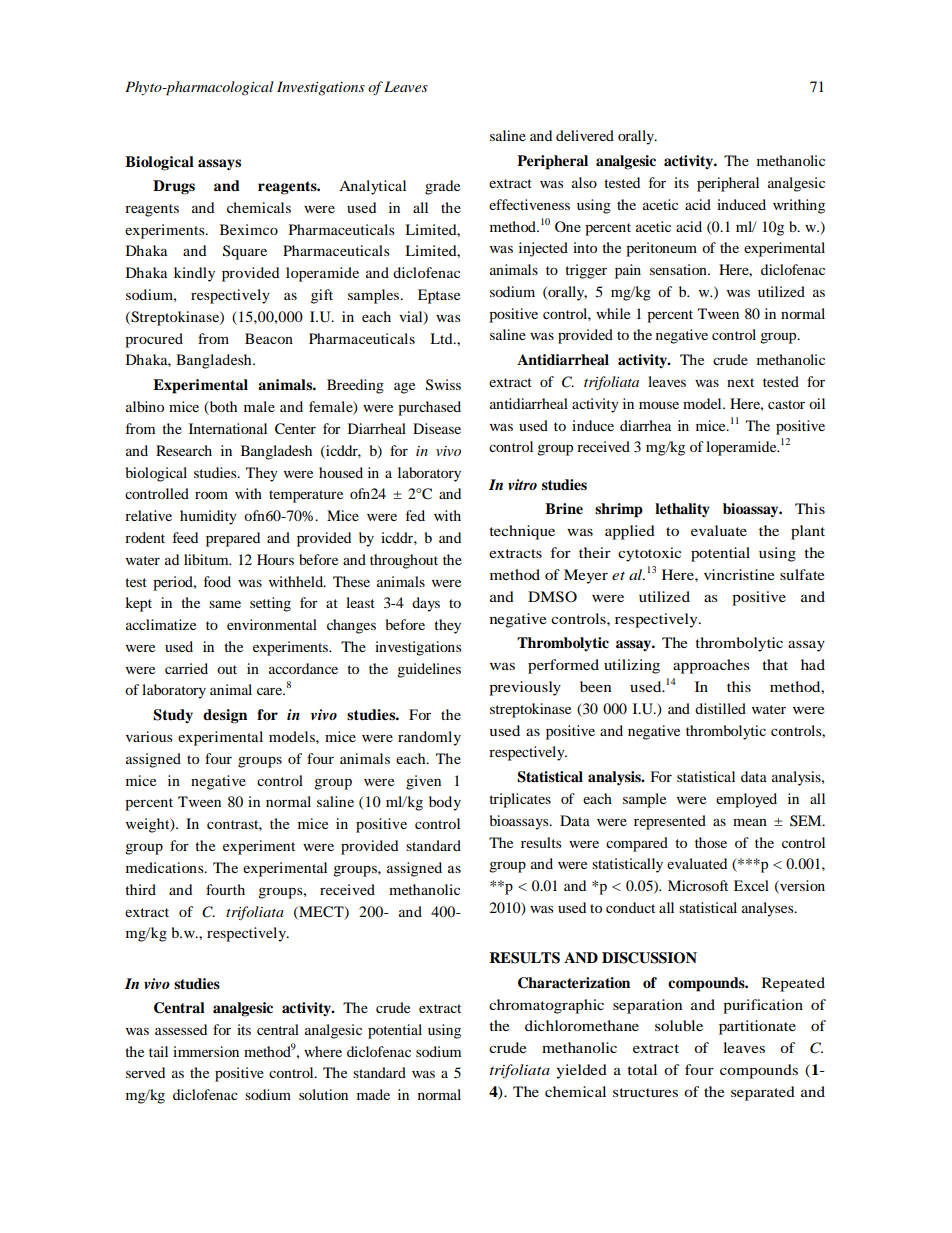  What do you see at coordinates (174, 187) in the document?
I see `Drugs` at bounding box center [174, 187].
